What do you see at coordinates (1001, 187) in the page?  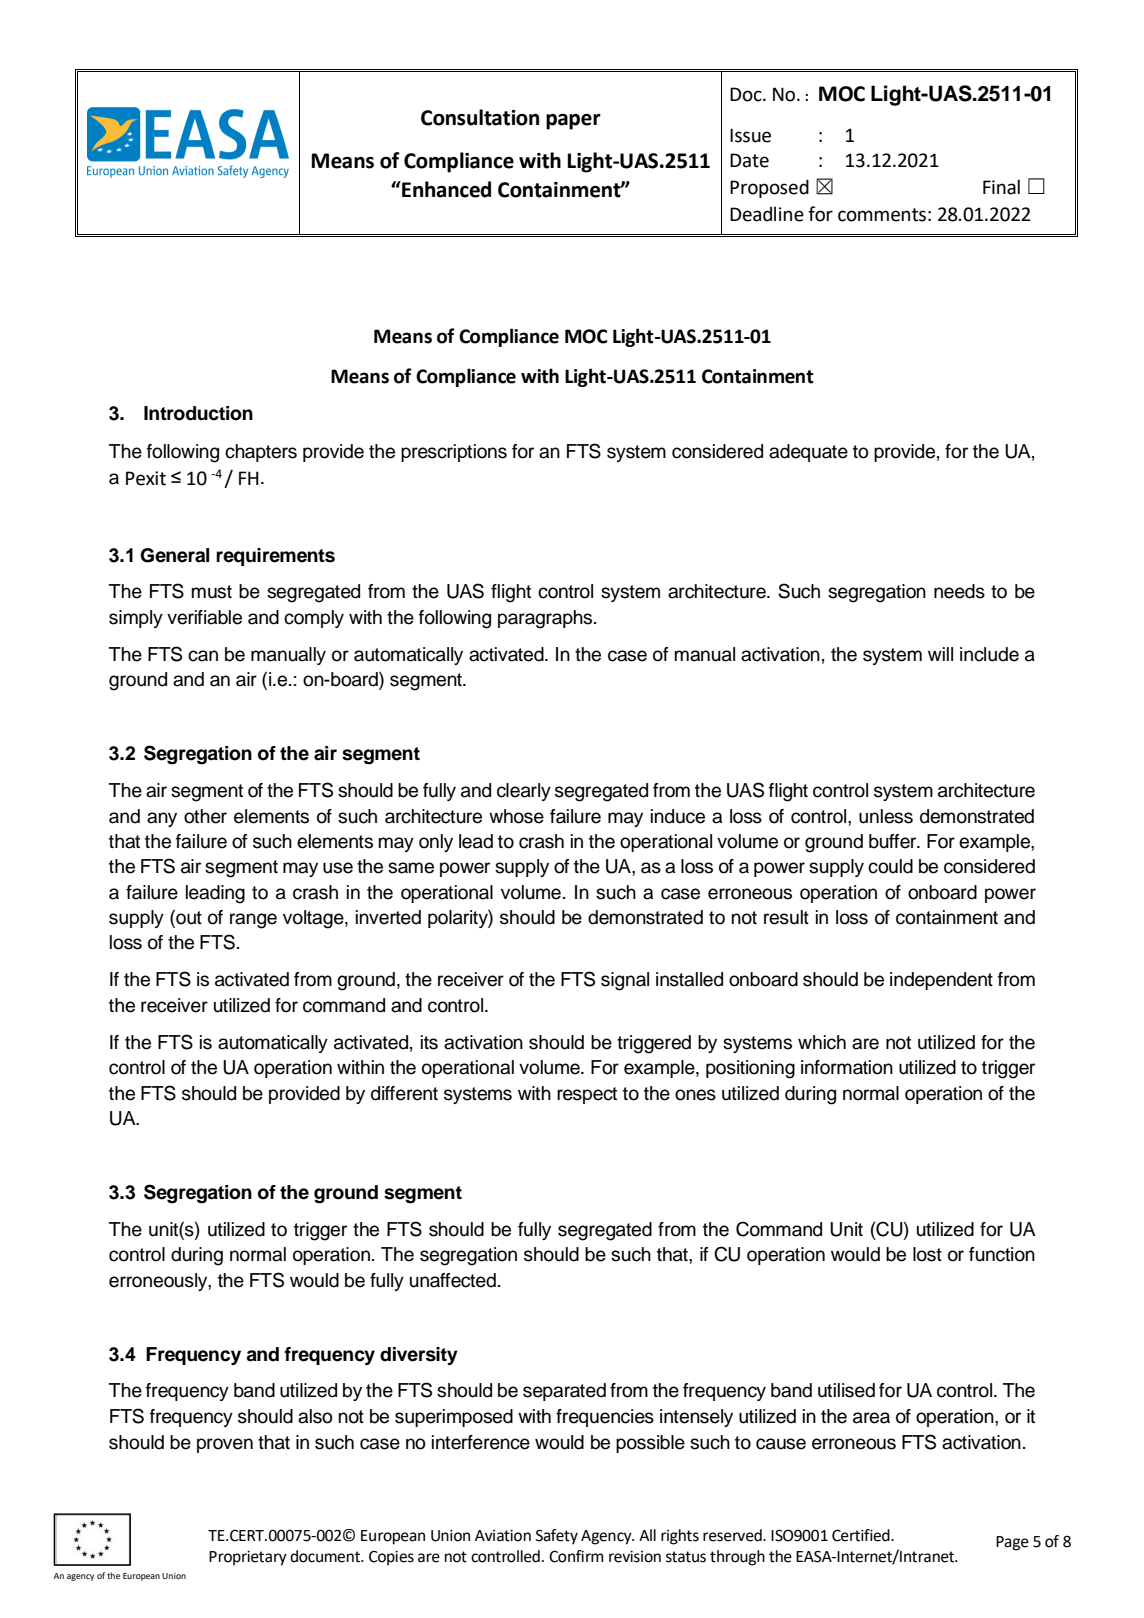 I see `Final` at bounding box center [1001, 187].
